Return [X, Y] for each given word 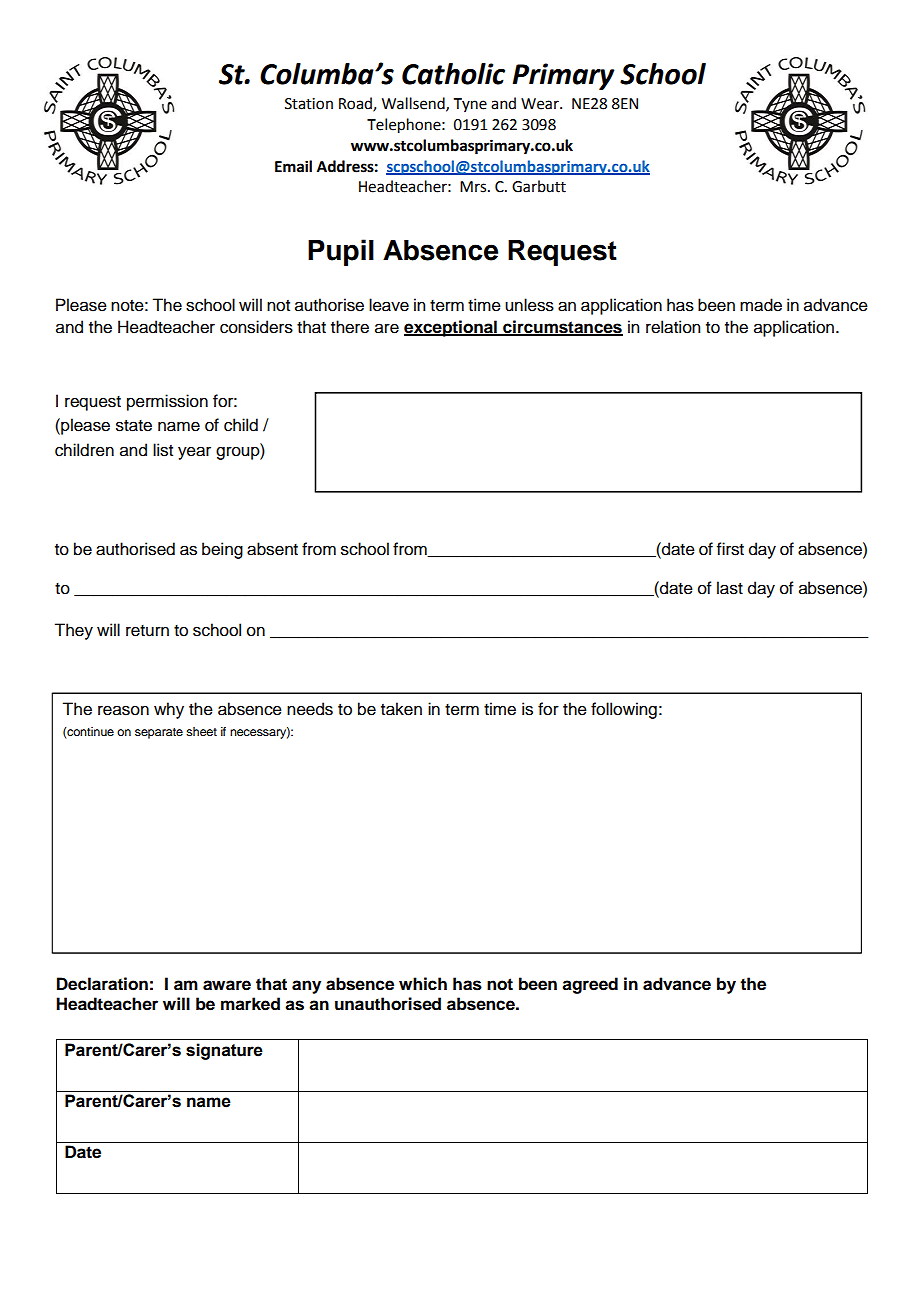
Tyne [470, 105]
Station [309, 104]
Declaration [102, 984]
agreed [590, 985]
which [423, 984]
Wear [541, 104]
